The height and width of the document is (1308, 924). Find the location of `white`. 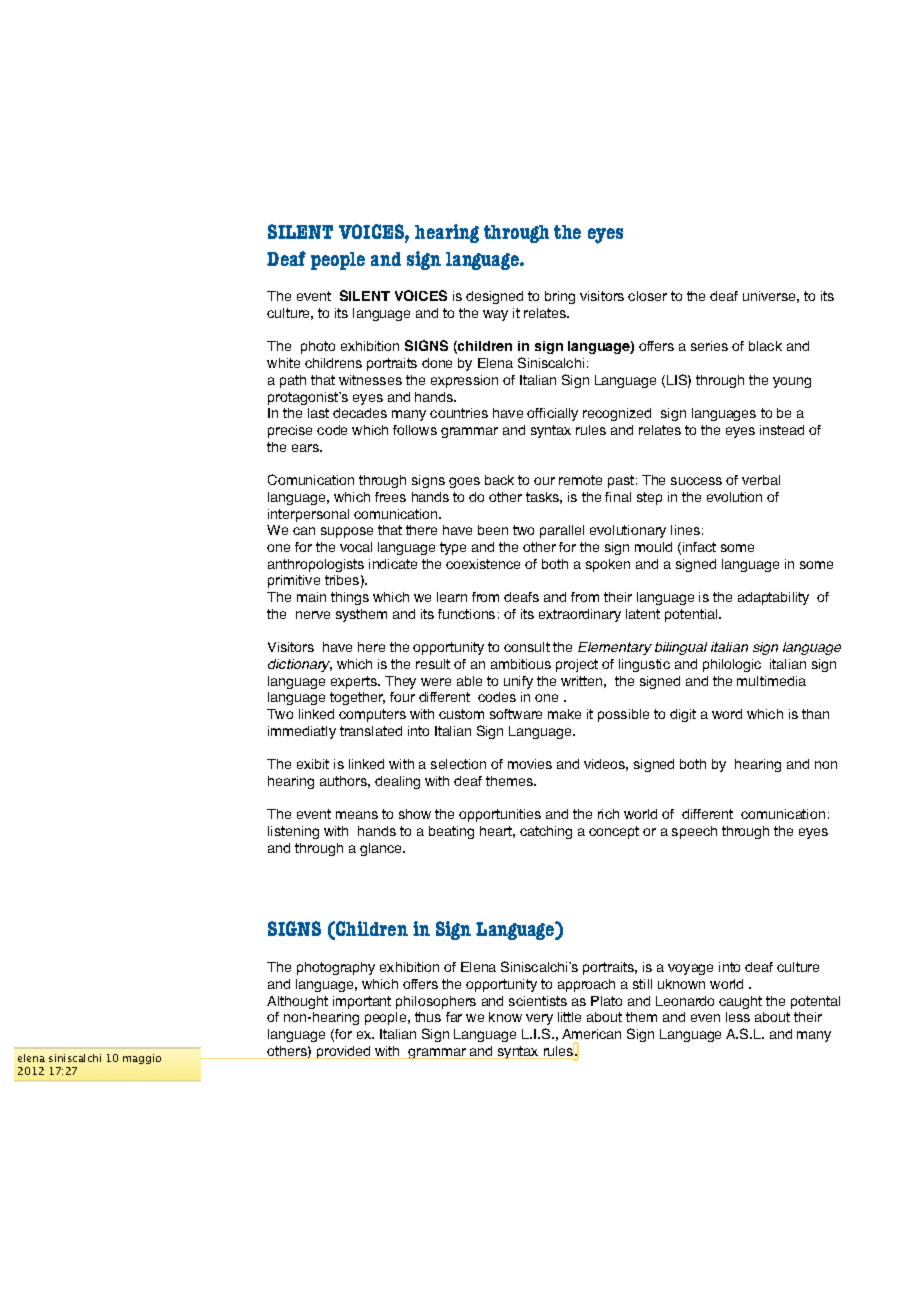

white is located at coordinates (283, 363).
